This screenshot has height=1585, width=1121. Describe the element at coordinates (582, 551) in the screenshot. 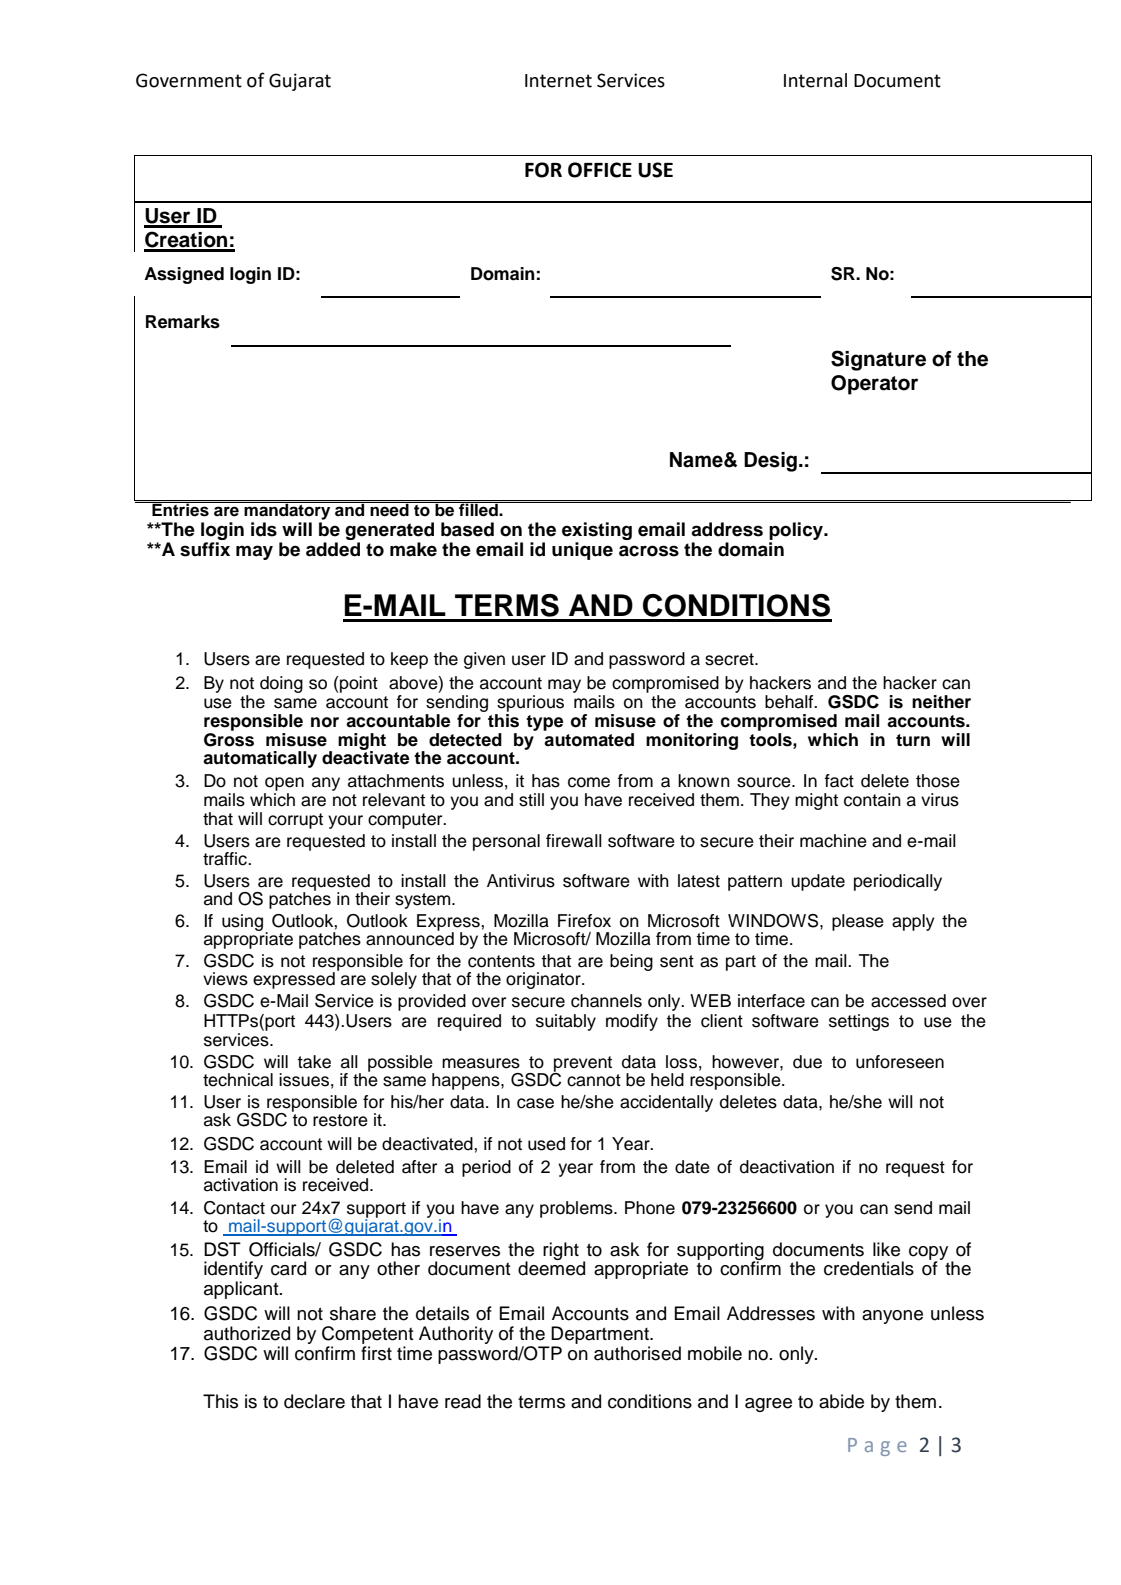

I see `unique` at that location.
